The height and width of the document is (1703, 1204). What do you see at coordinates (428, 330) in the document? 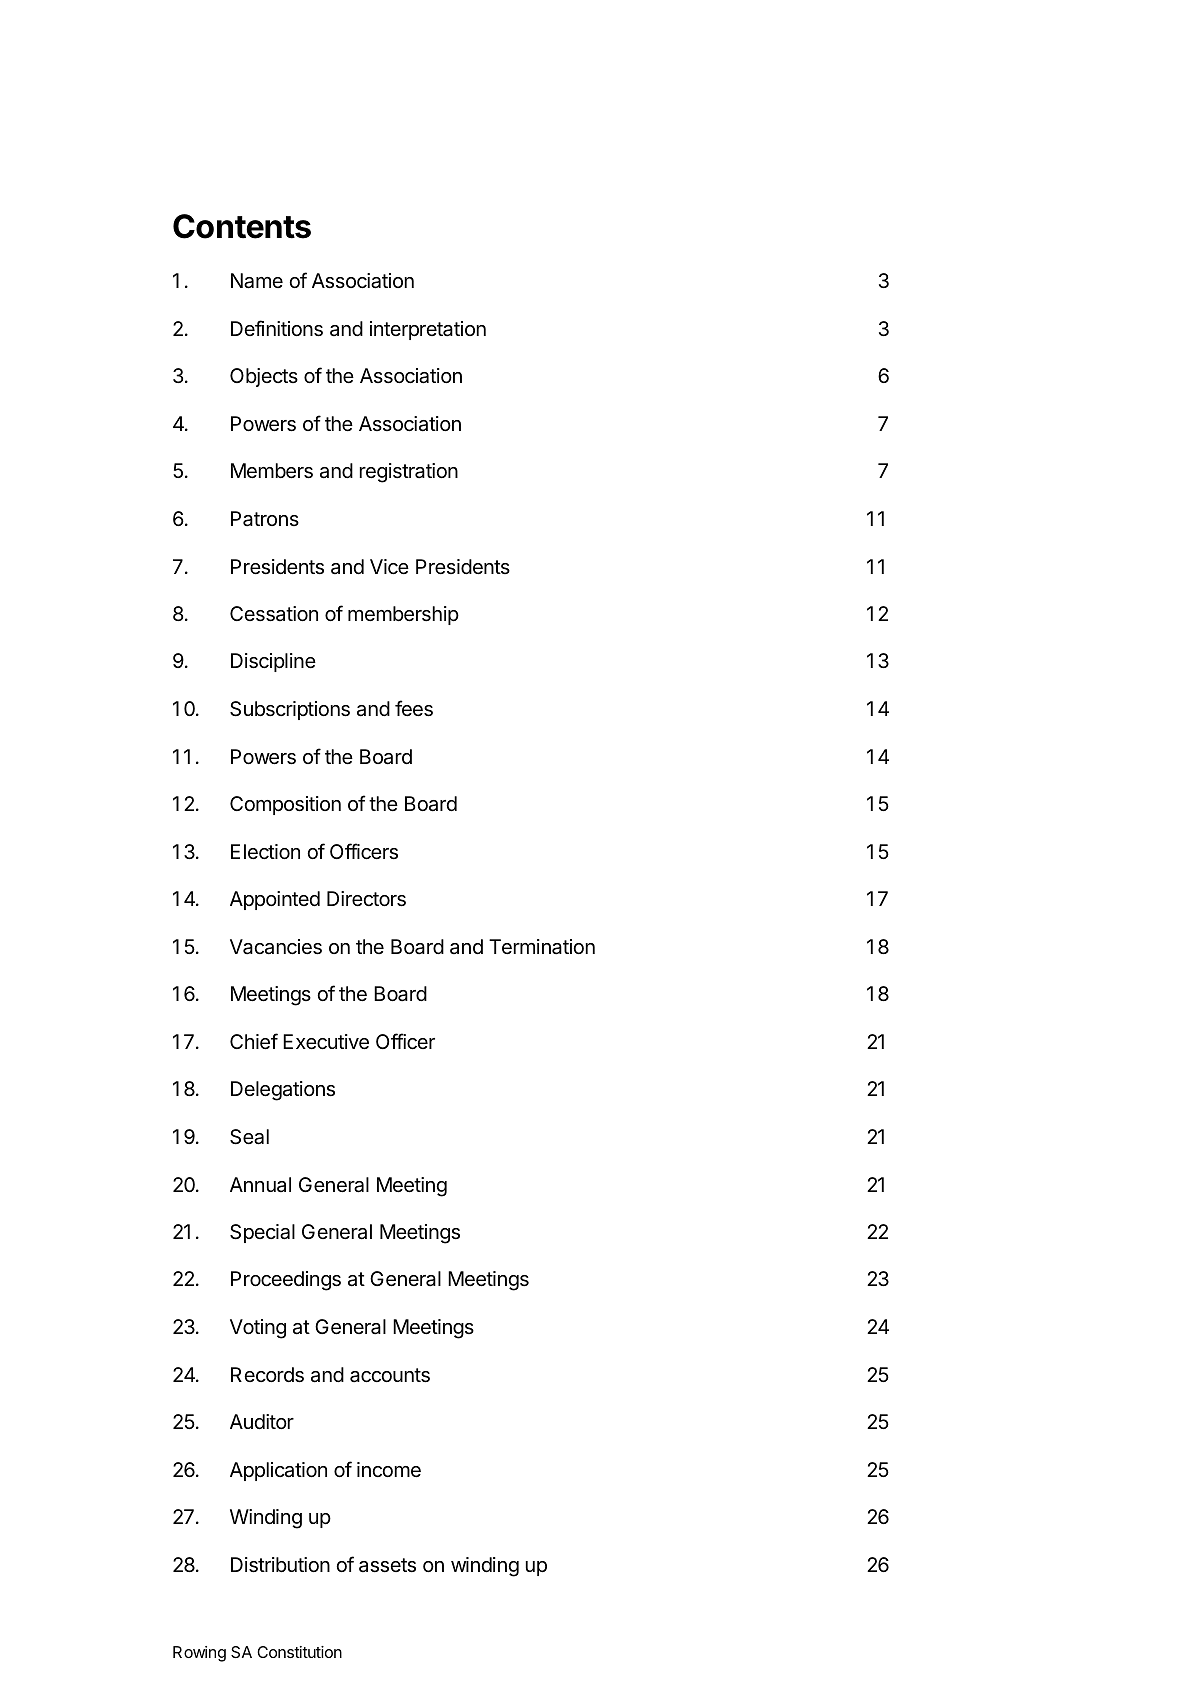
I see `interpretation` at bounding box center [428, 330].
